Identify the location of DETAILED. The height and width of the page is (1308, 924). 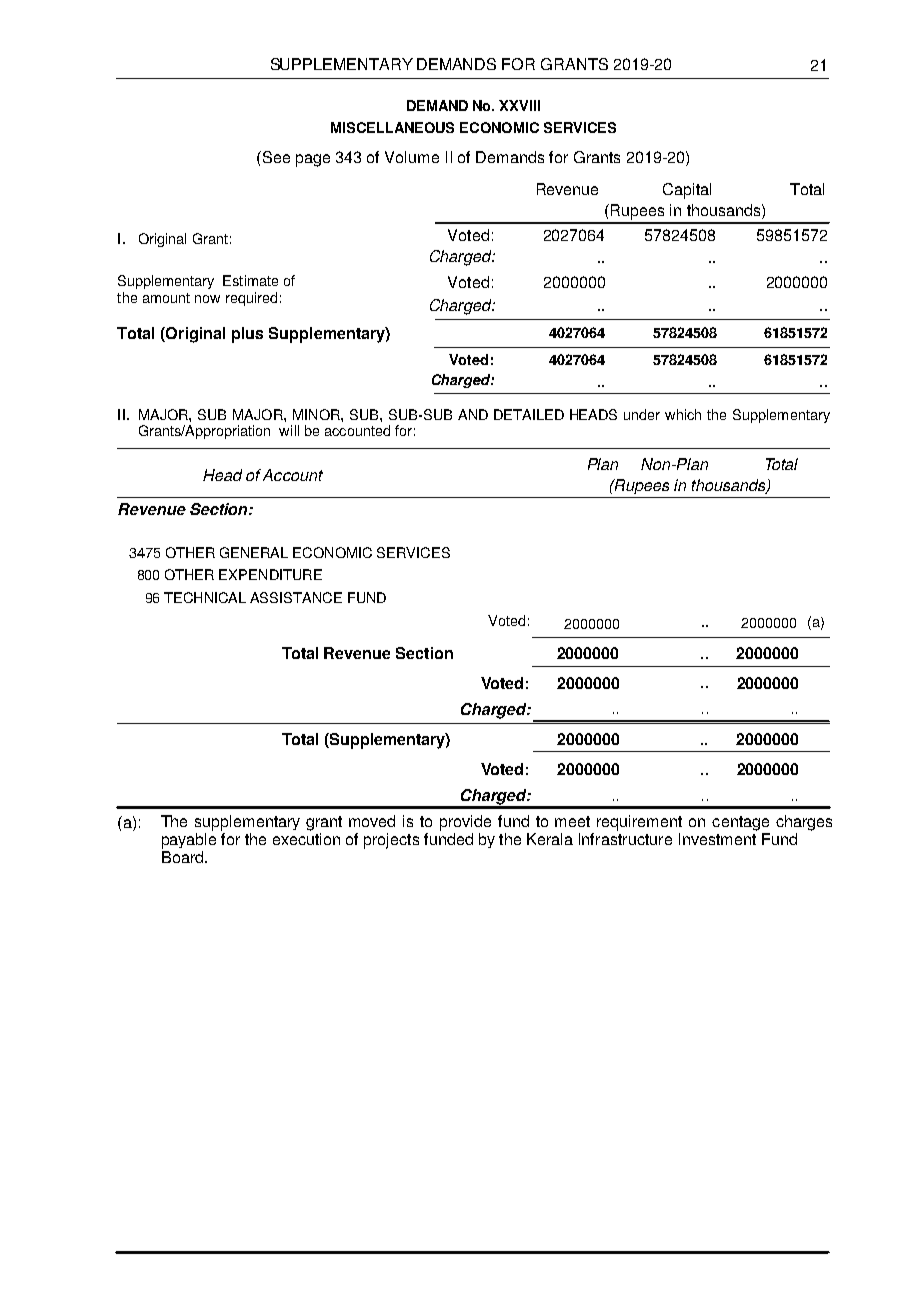
(529, 414).
